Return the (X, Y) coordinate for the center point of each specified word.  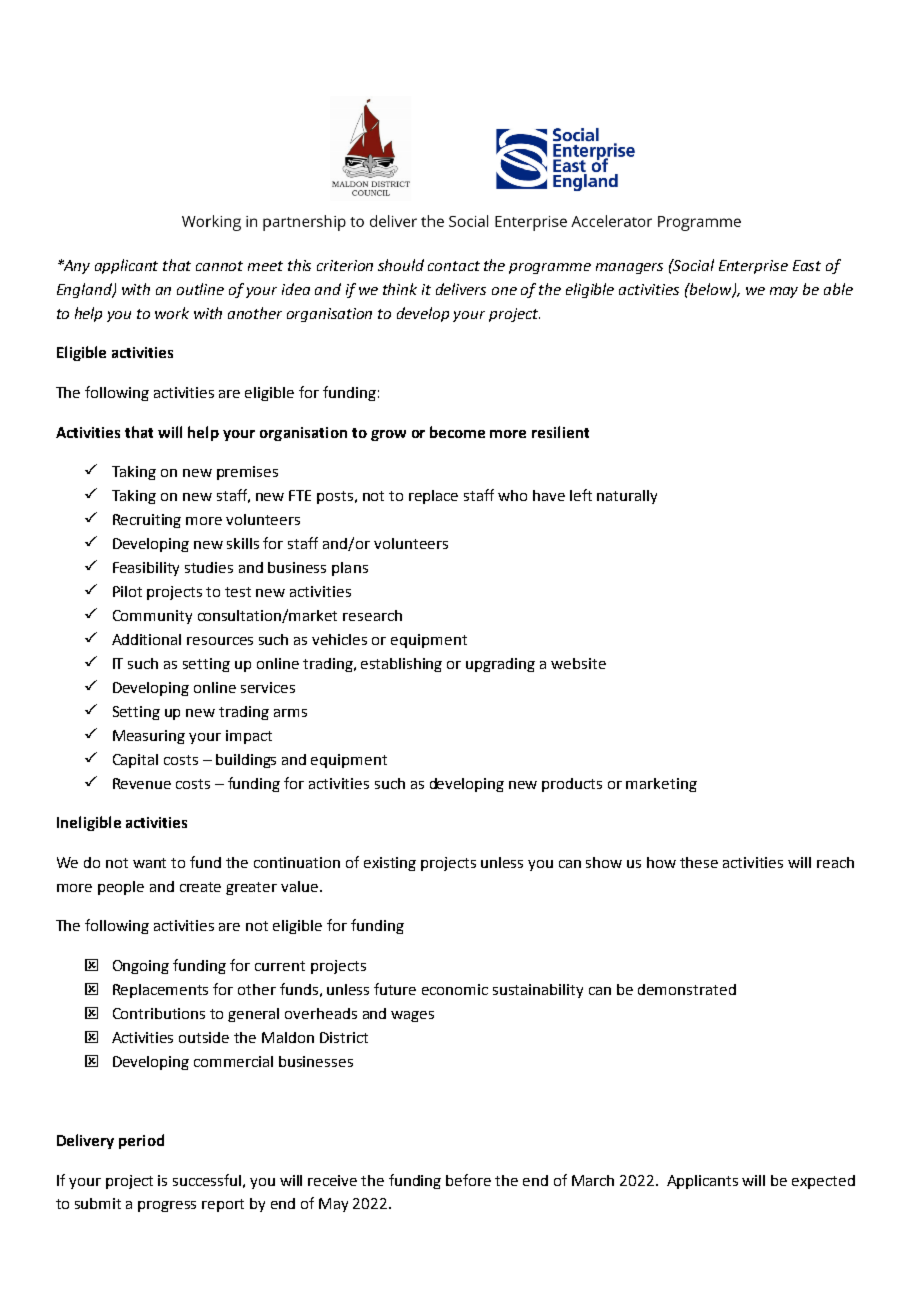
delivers (461, 289)
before (468, 1180)
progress (167, 1206)
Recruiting (147, 521)
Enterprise (753, 267)
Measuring (149, 737)
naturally (627, 497)
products (572, 785)
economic (455, 989)
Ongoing (141, 967)
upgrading (500, 665)
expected (823, 1182)
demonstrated (687, 989)
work (172, 313)
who (512, 495)
